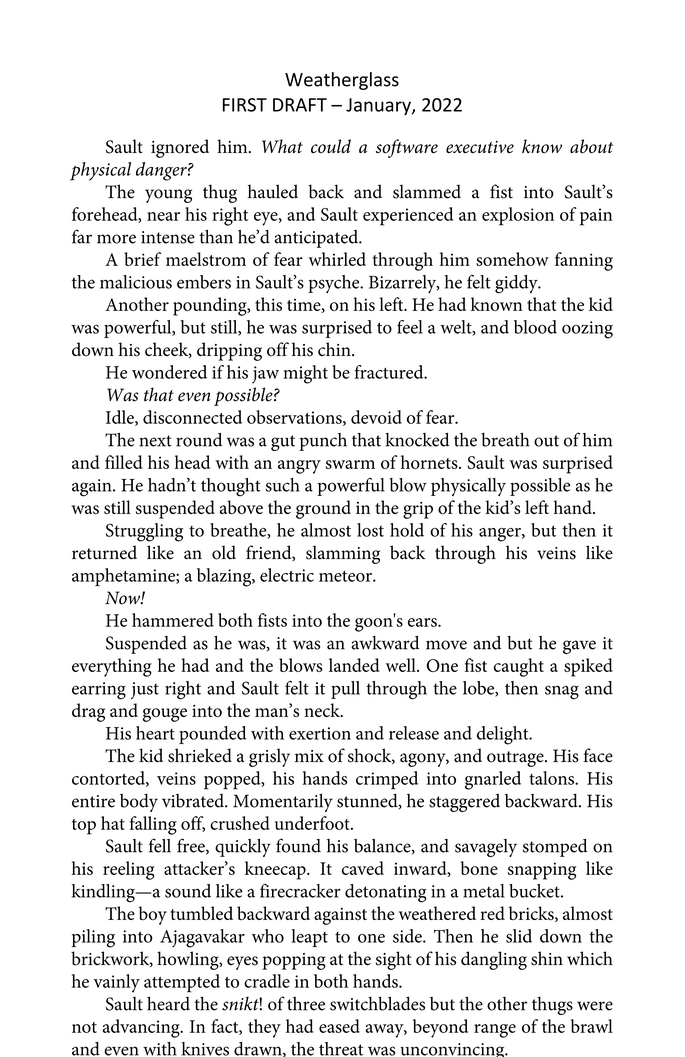 The width and height of the screenshot is (685, 1057). What do you see at coordinates (495, 1031) in the screenshot?
I see `range` at bounding box center [495, 1031].
